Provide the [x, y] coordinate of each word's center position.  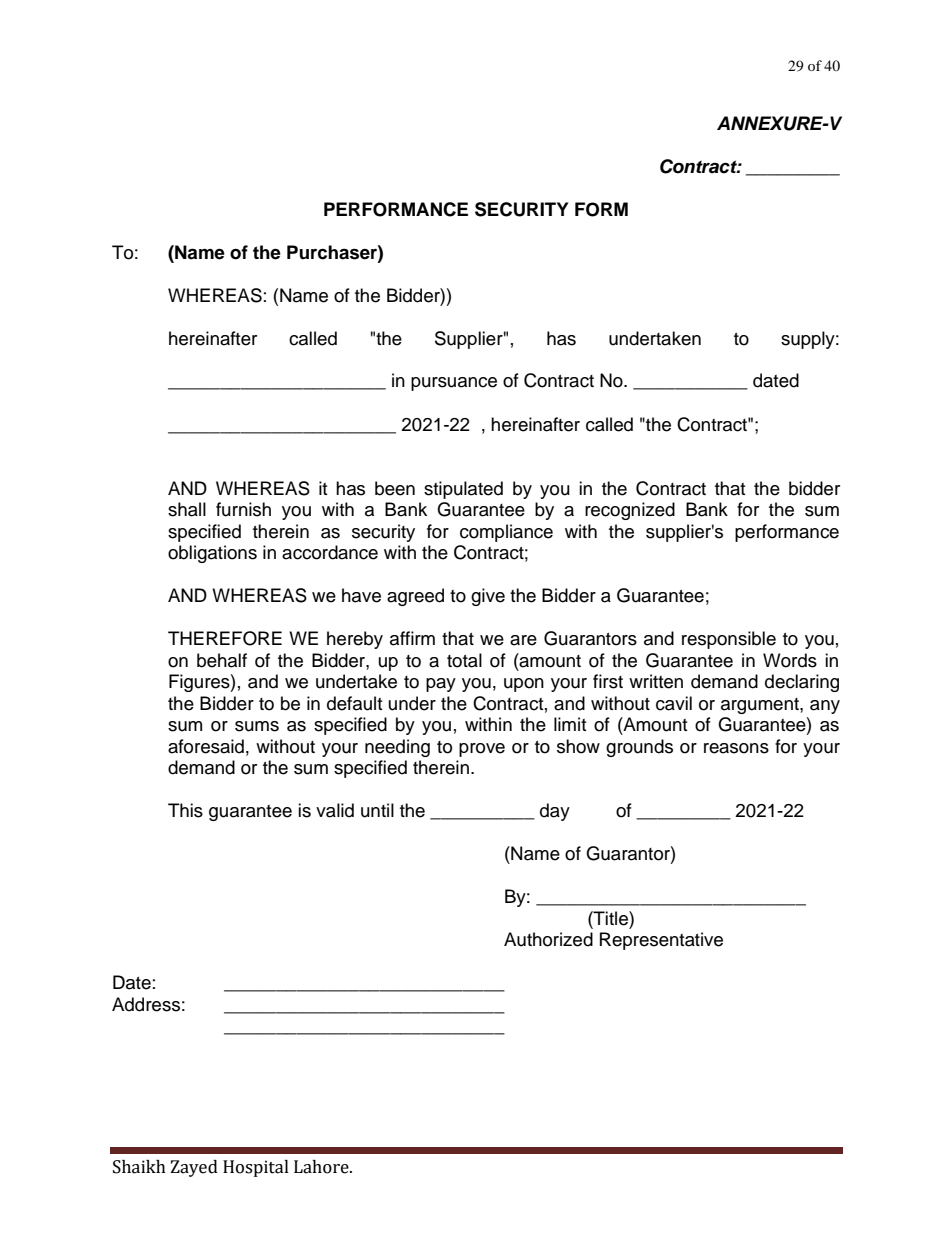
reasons [736, 748]
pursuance [454, 384]
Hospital [256, 1168]
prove [482, 750]
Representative [661, 941]
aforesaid [206, 746]
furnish [243, 509]
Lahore [322, 1167]
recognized [630, 511]
